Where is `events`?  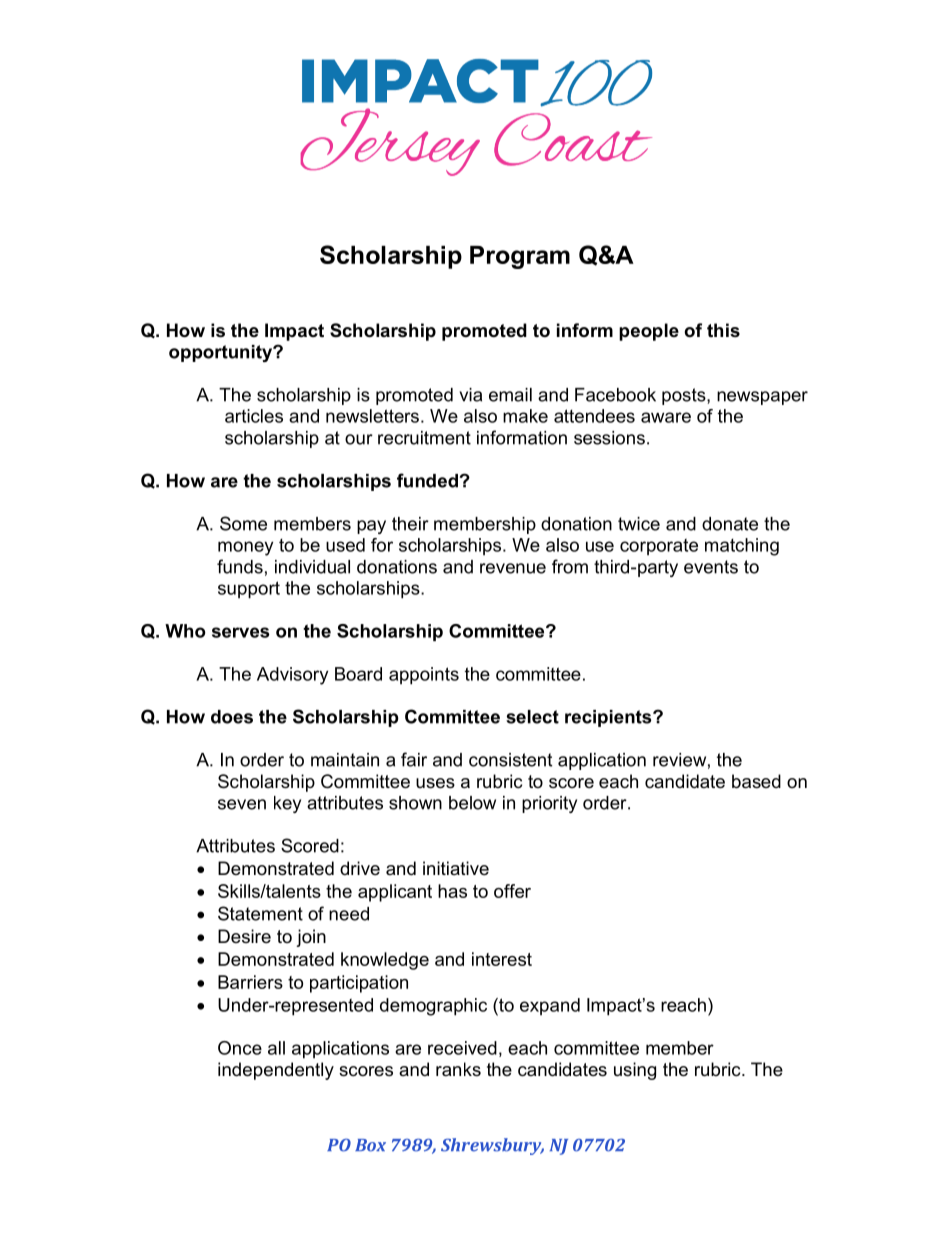 events is located at coordinates (711, 567).
